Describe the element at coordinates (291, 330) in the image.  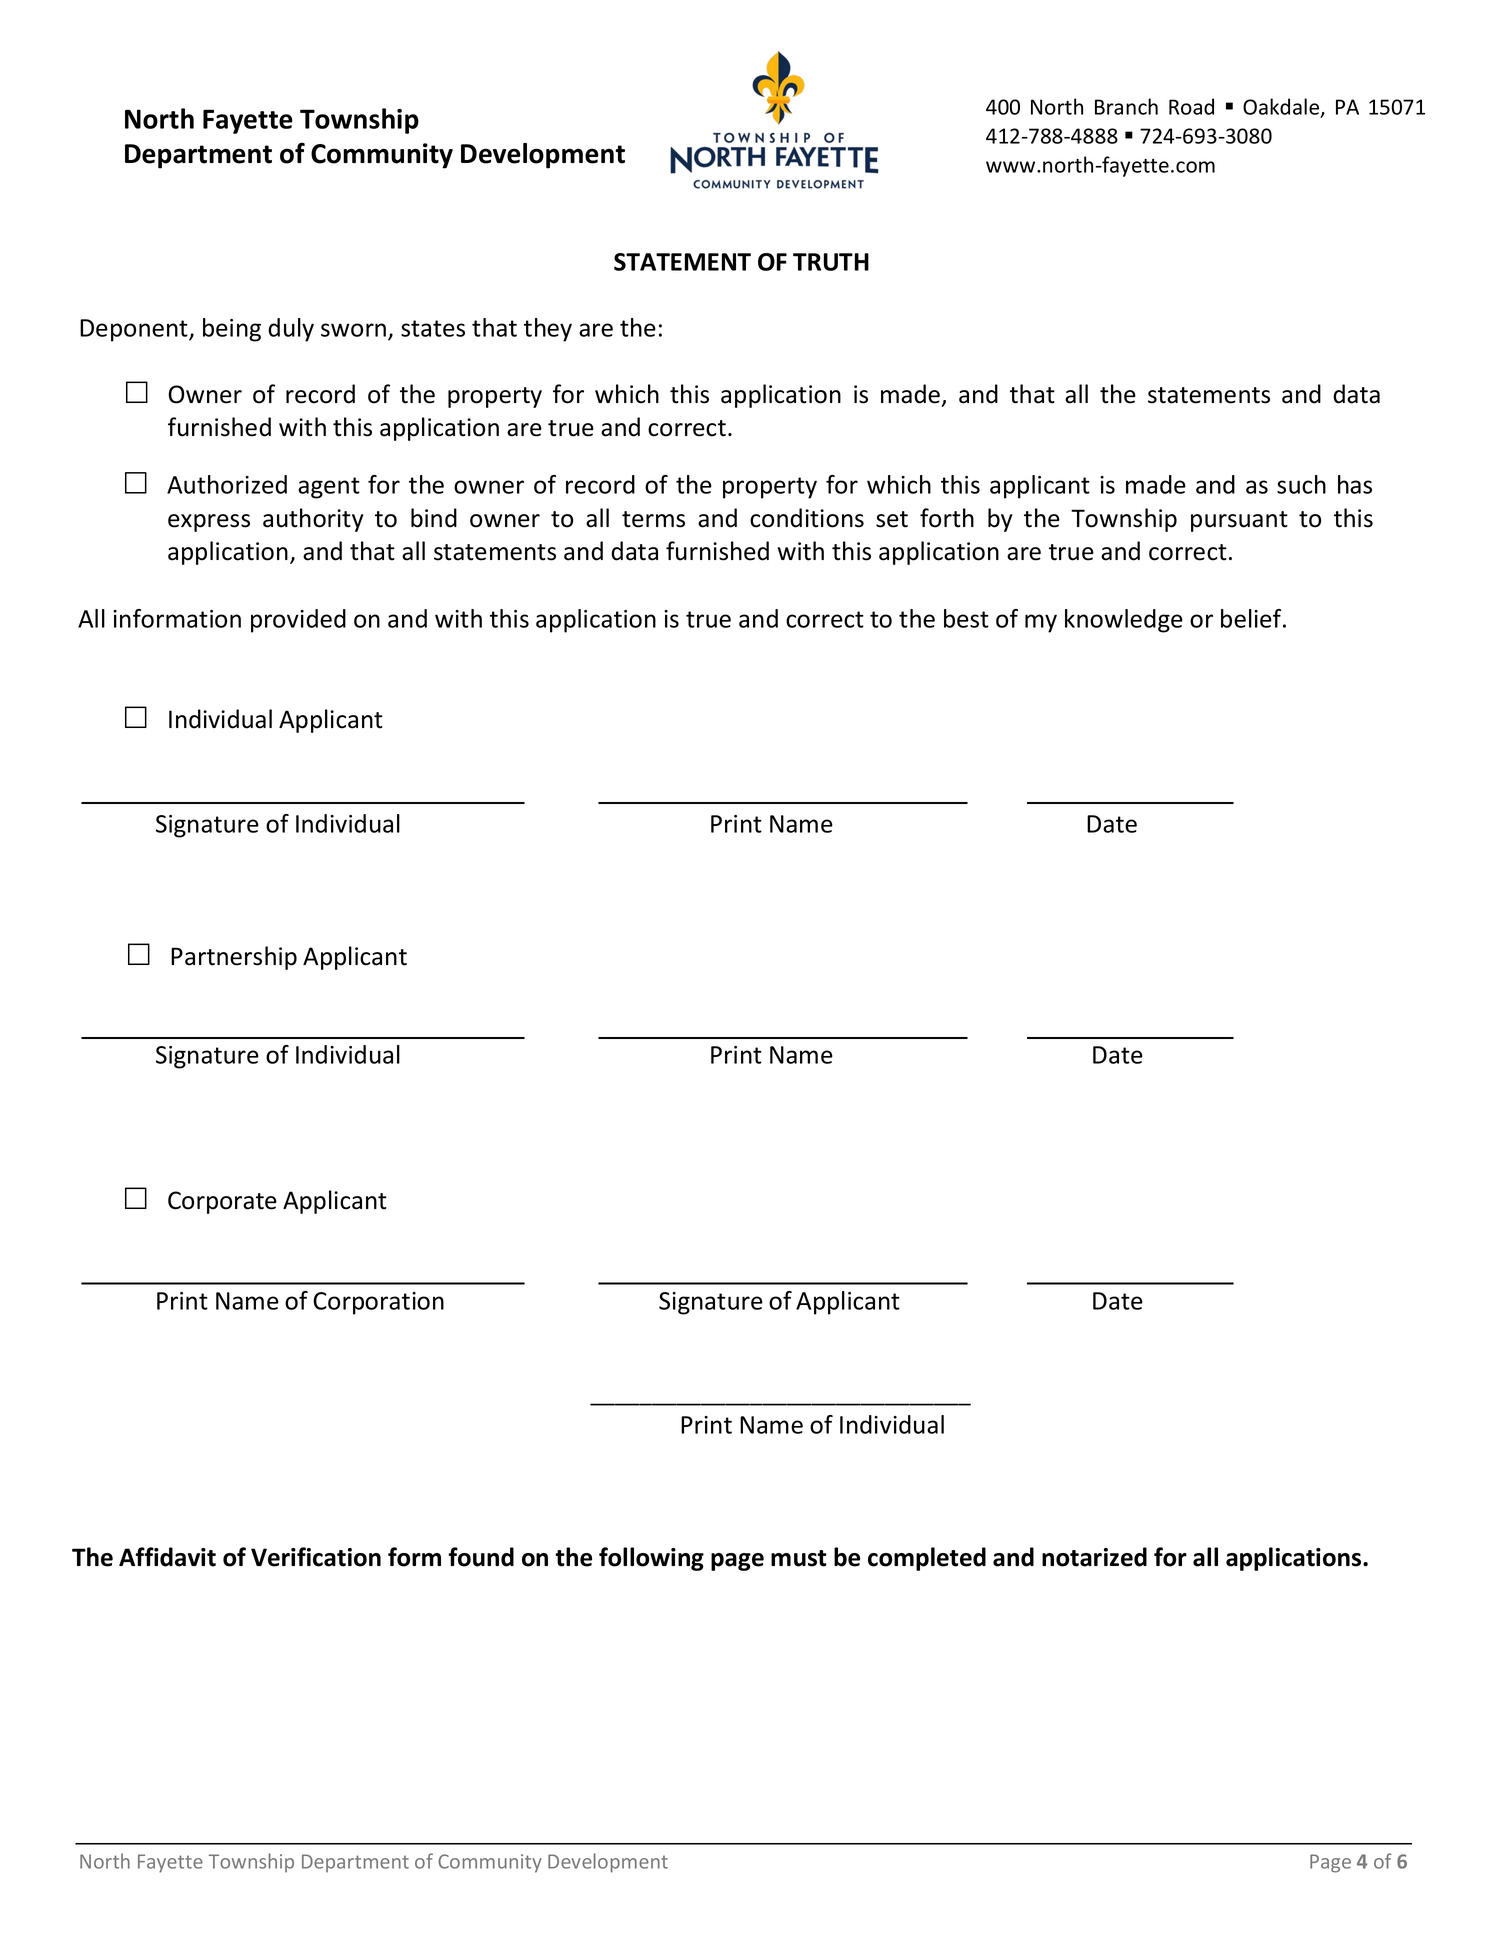
I see `duly` at that location.
